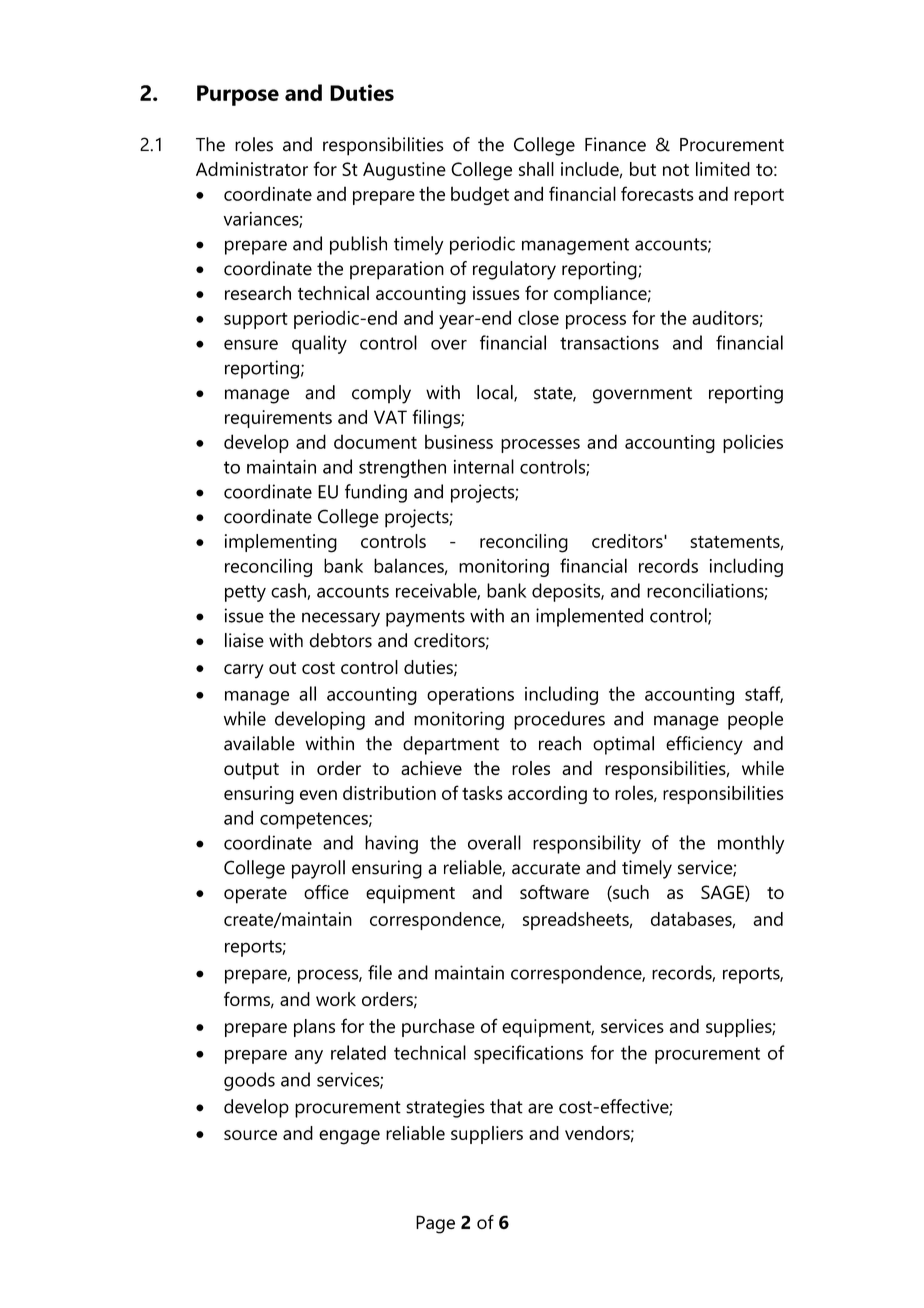 The height and width of the image is (1308, 924). What do you see at coordinates (753, 443) in the image?
I see `policies` at bounding box center [753, 443].
